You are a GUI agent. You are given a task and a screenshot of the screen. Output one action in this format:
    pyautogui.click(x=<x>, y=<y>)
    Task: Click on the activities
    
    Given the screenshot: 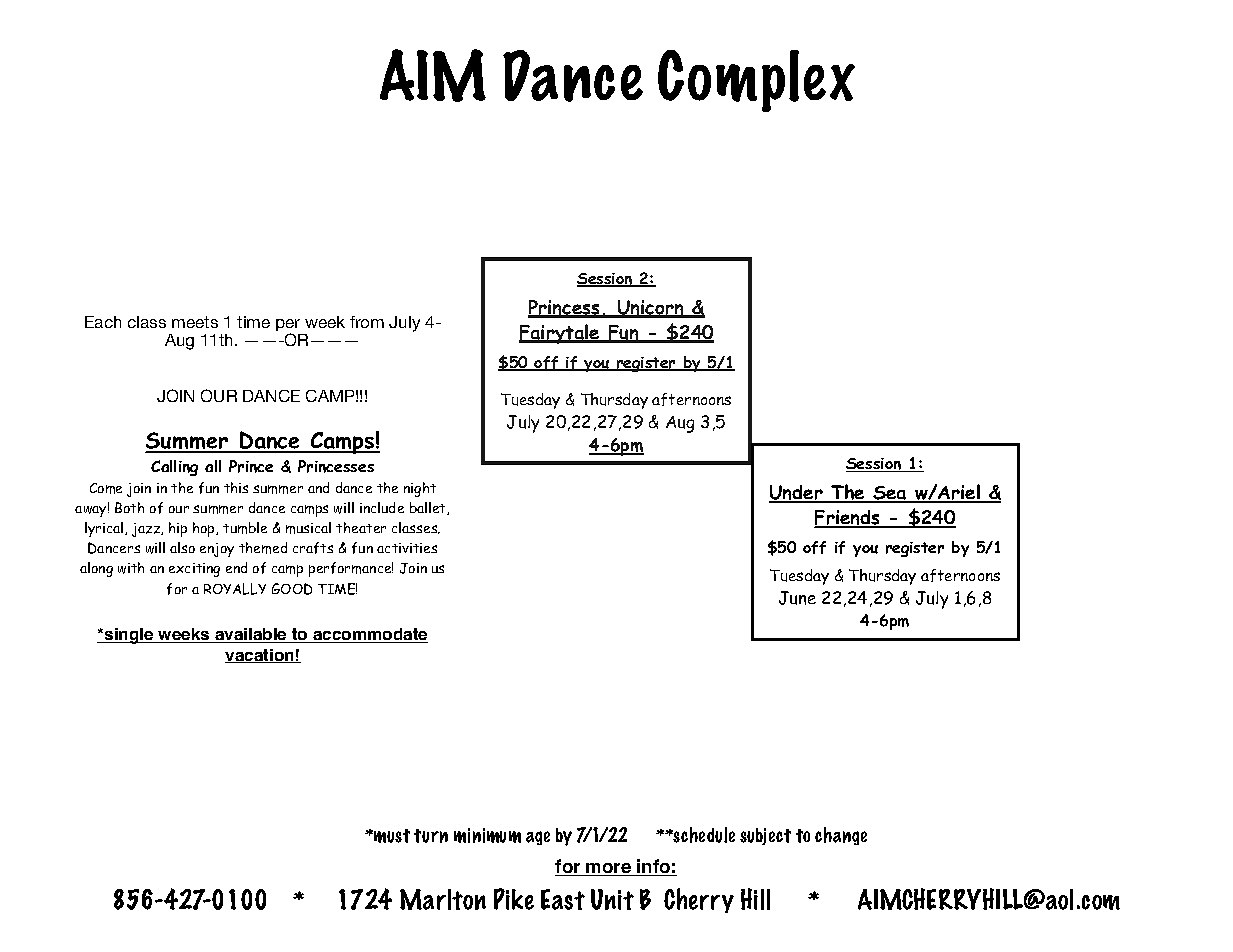 What is the action you would take?
    pyautogui.click(x=407, y=548)
